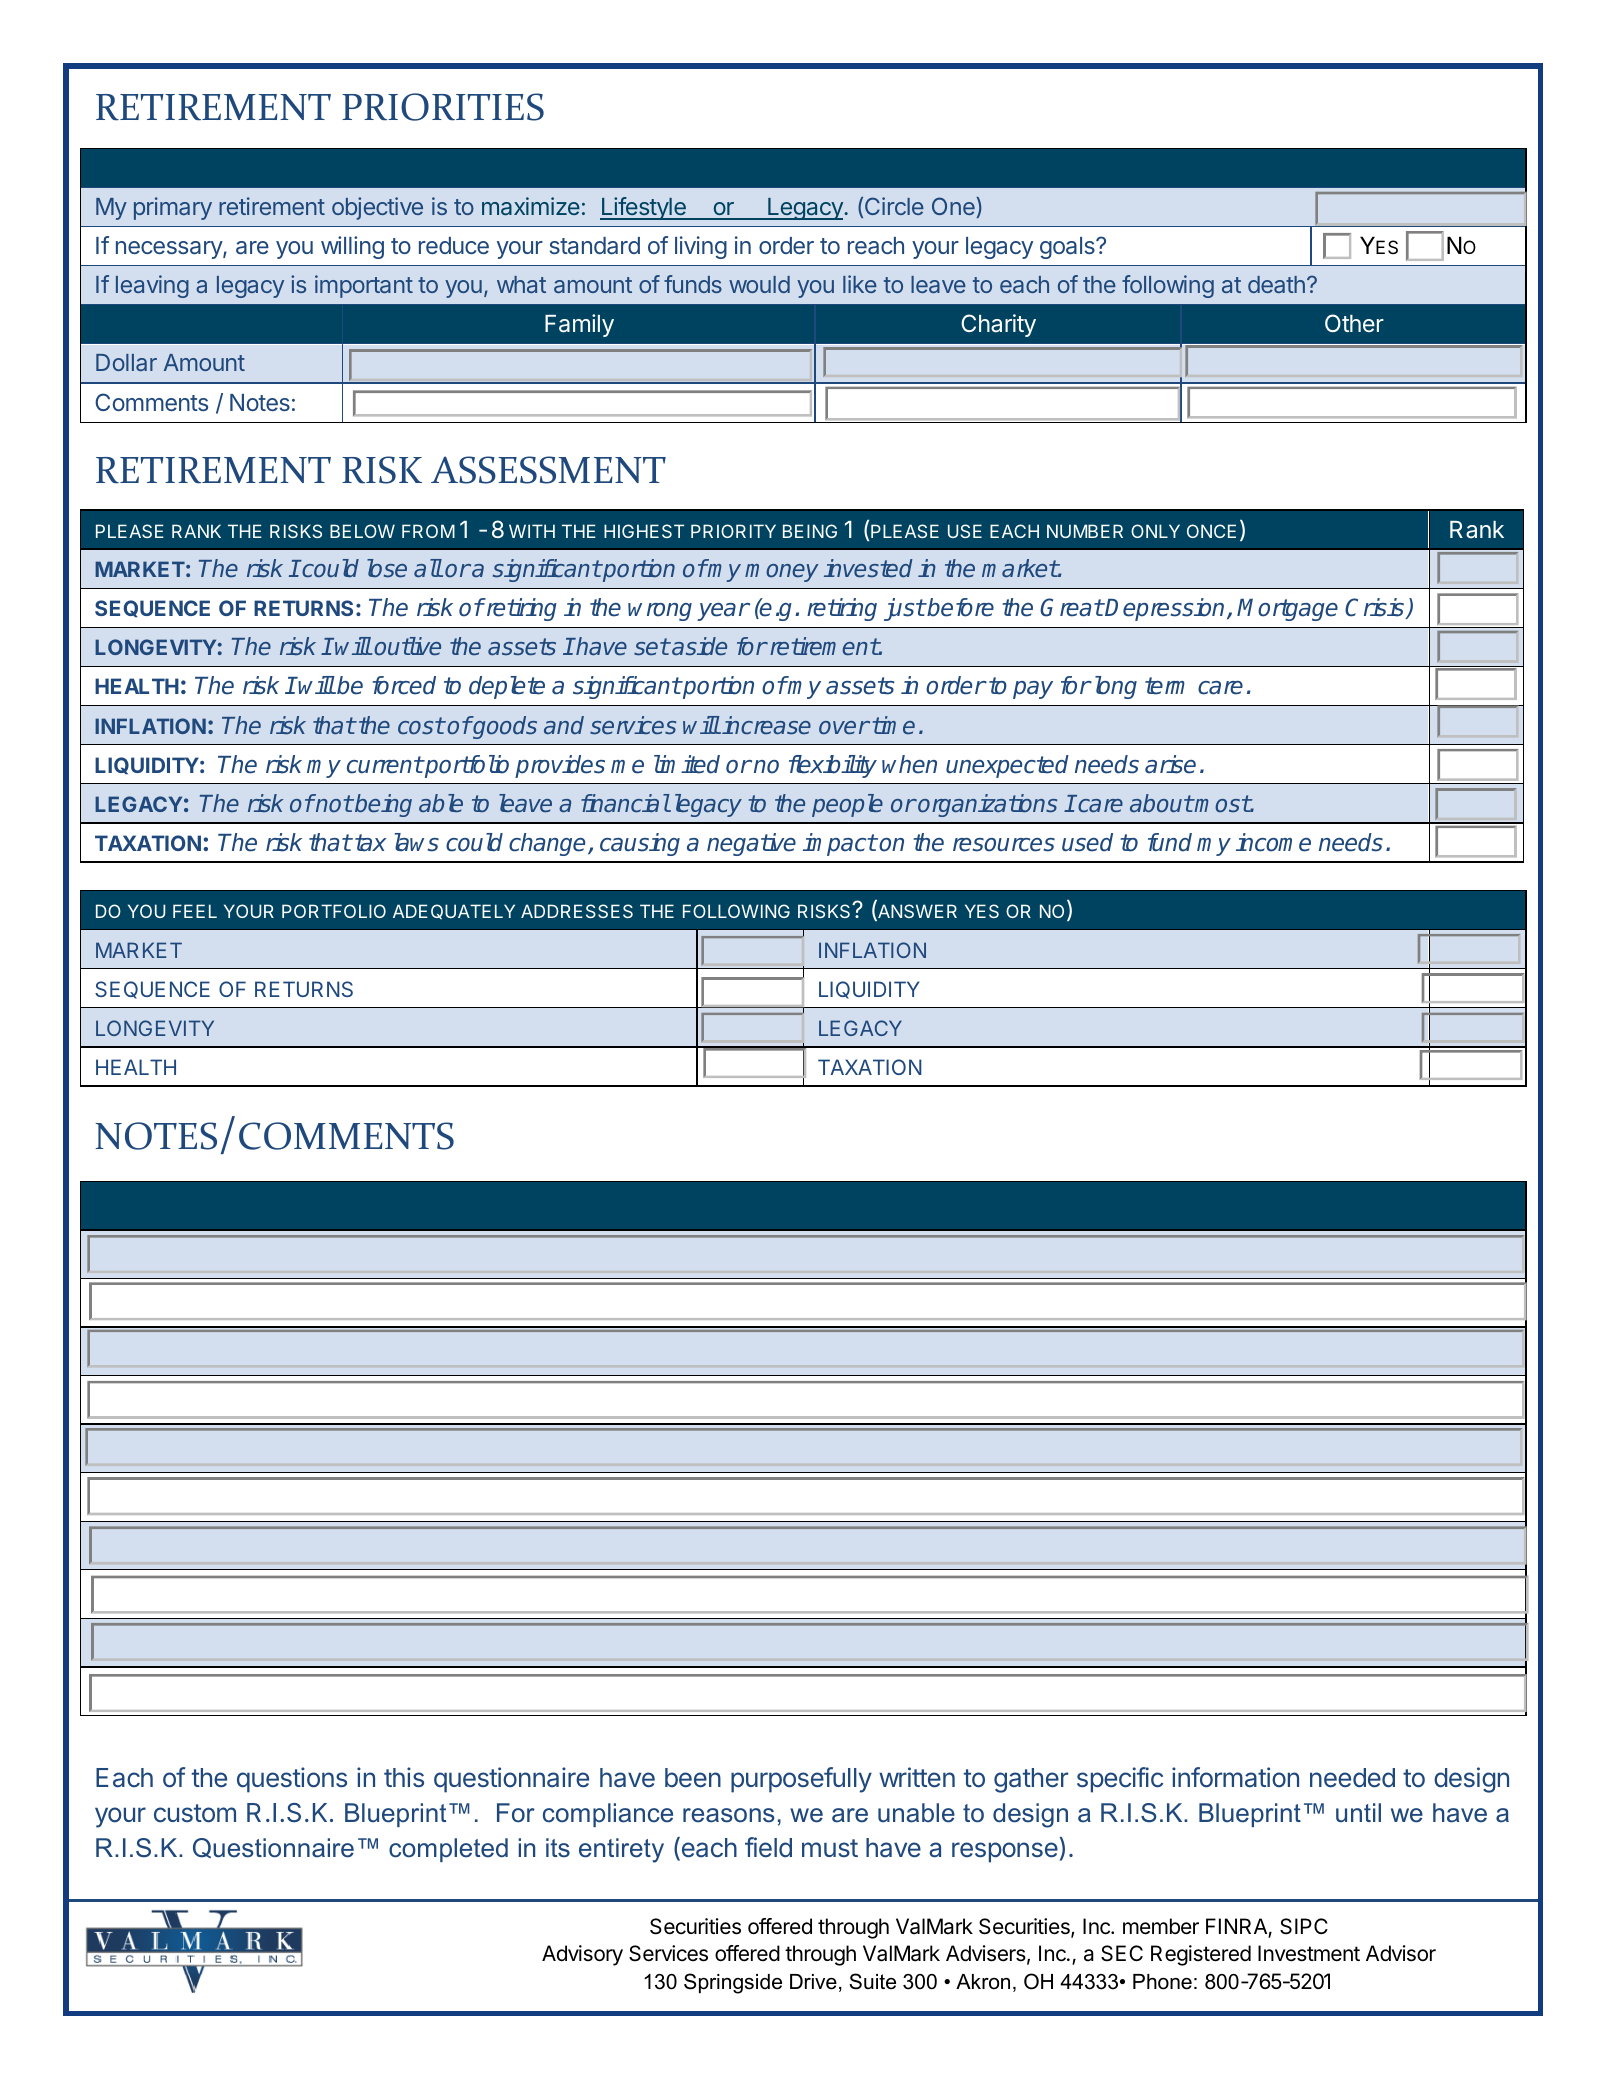 The height and width of the image is (2079, 1606). What do you see at coordinates (1273, 842) in the image?
I see `income` at bounding box center [1273, 842].
